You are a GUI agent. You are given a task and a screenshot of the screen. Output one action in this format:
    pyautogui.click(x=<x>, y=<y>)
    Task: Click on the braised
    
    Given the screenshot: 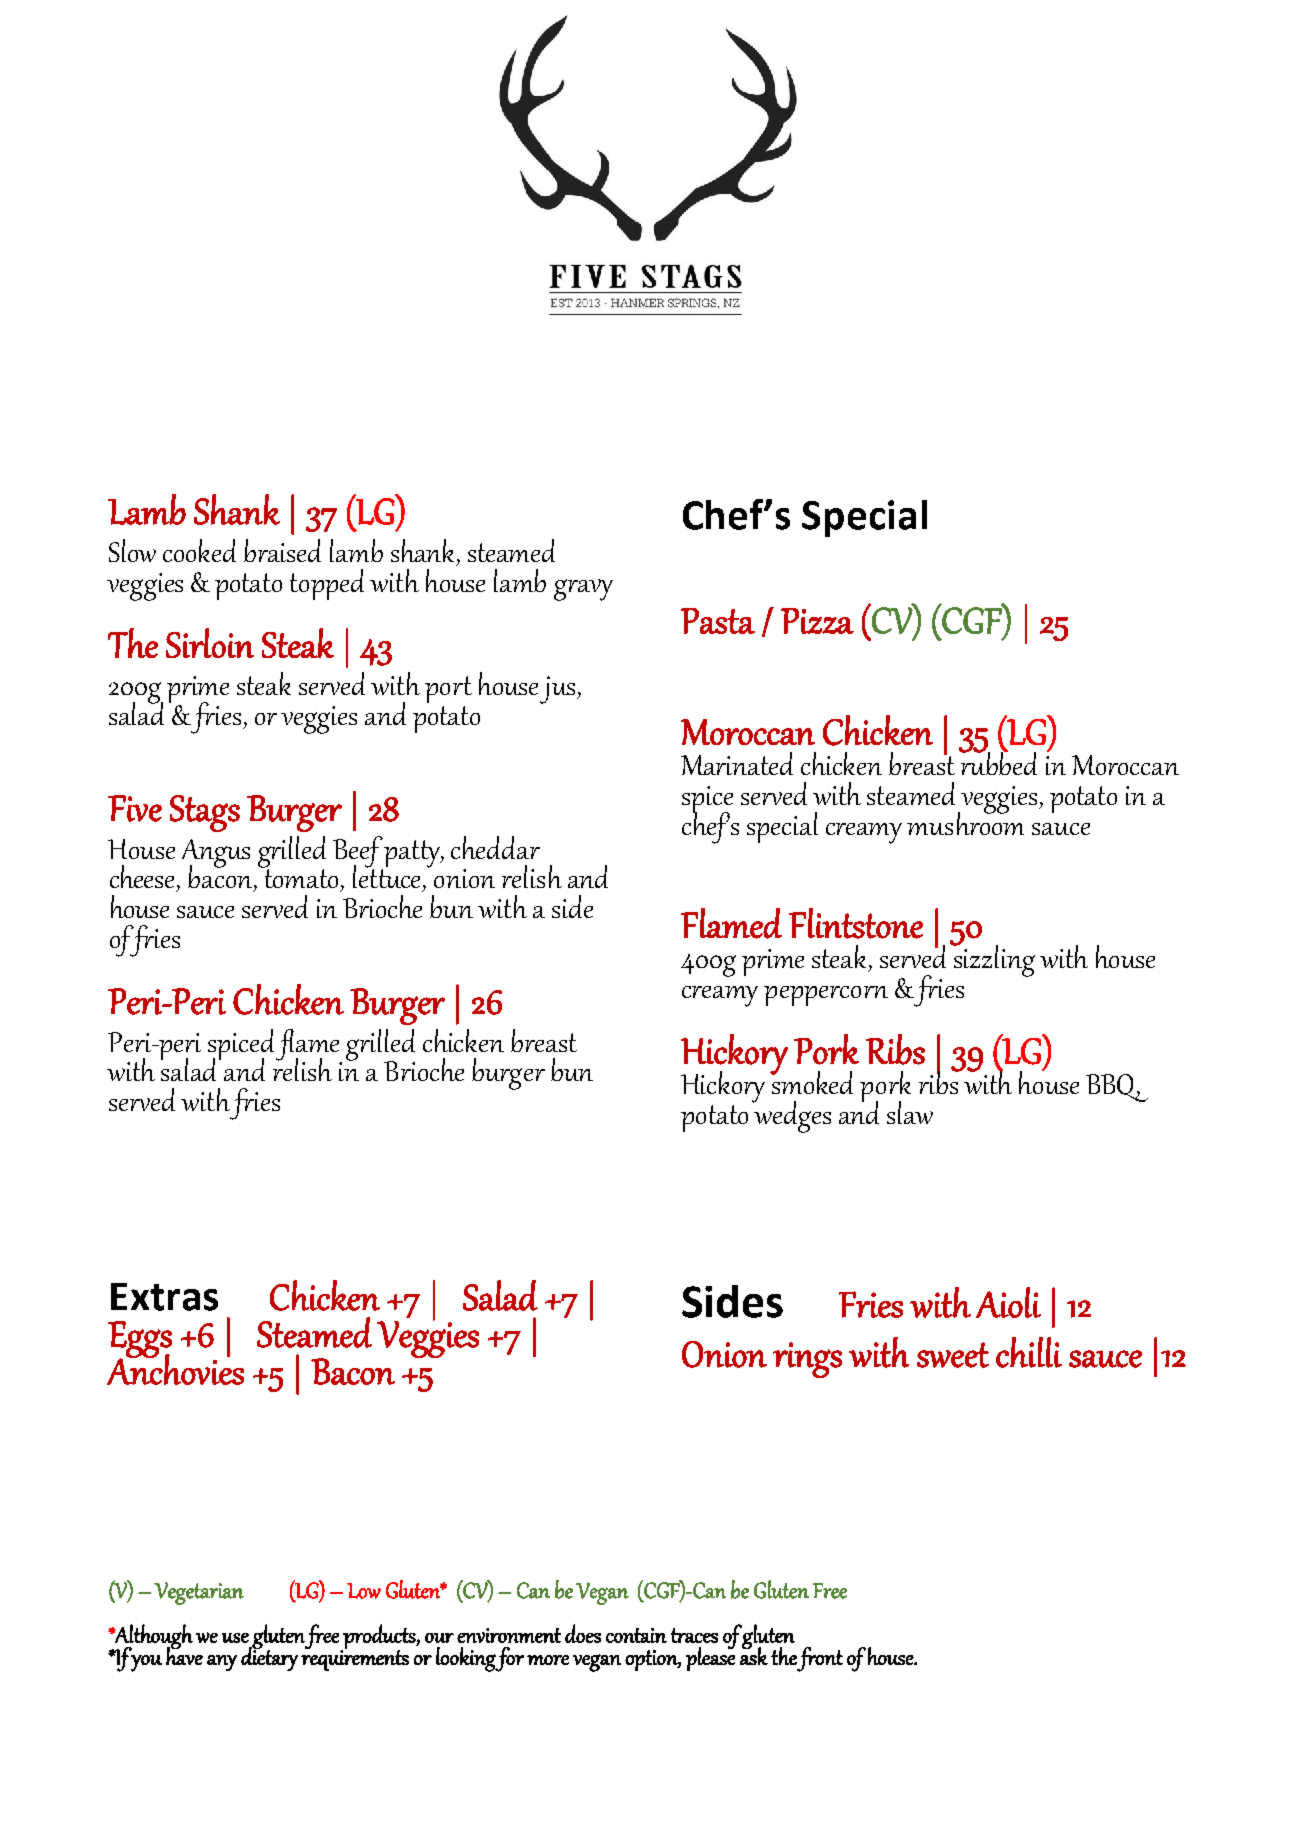 What is the action you would take?
    pyautogui.click(x=282, y=550)
